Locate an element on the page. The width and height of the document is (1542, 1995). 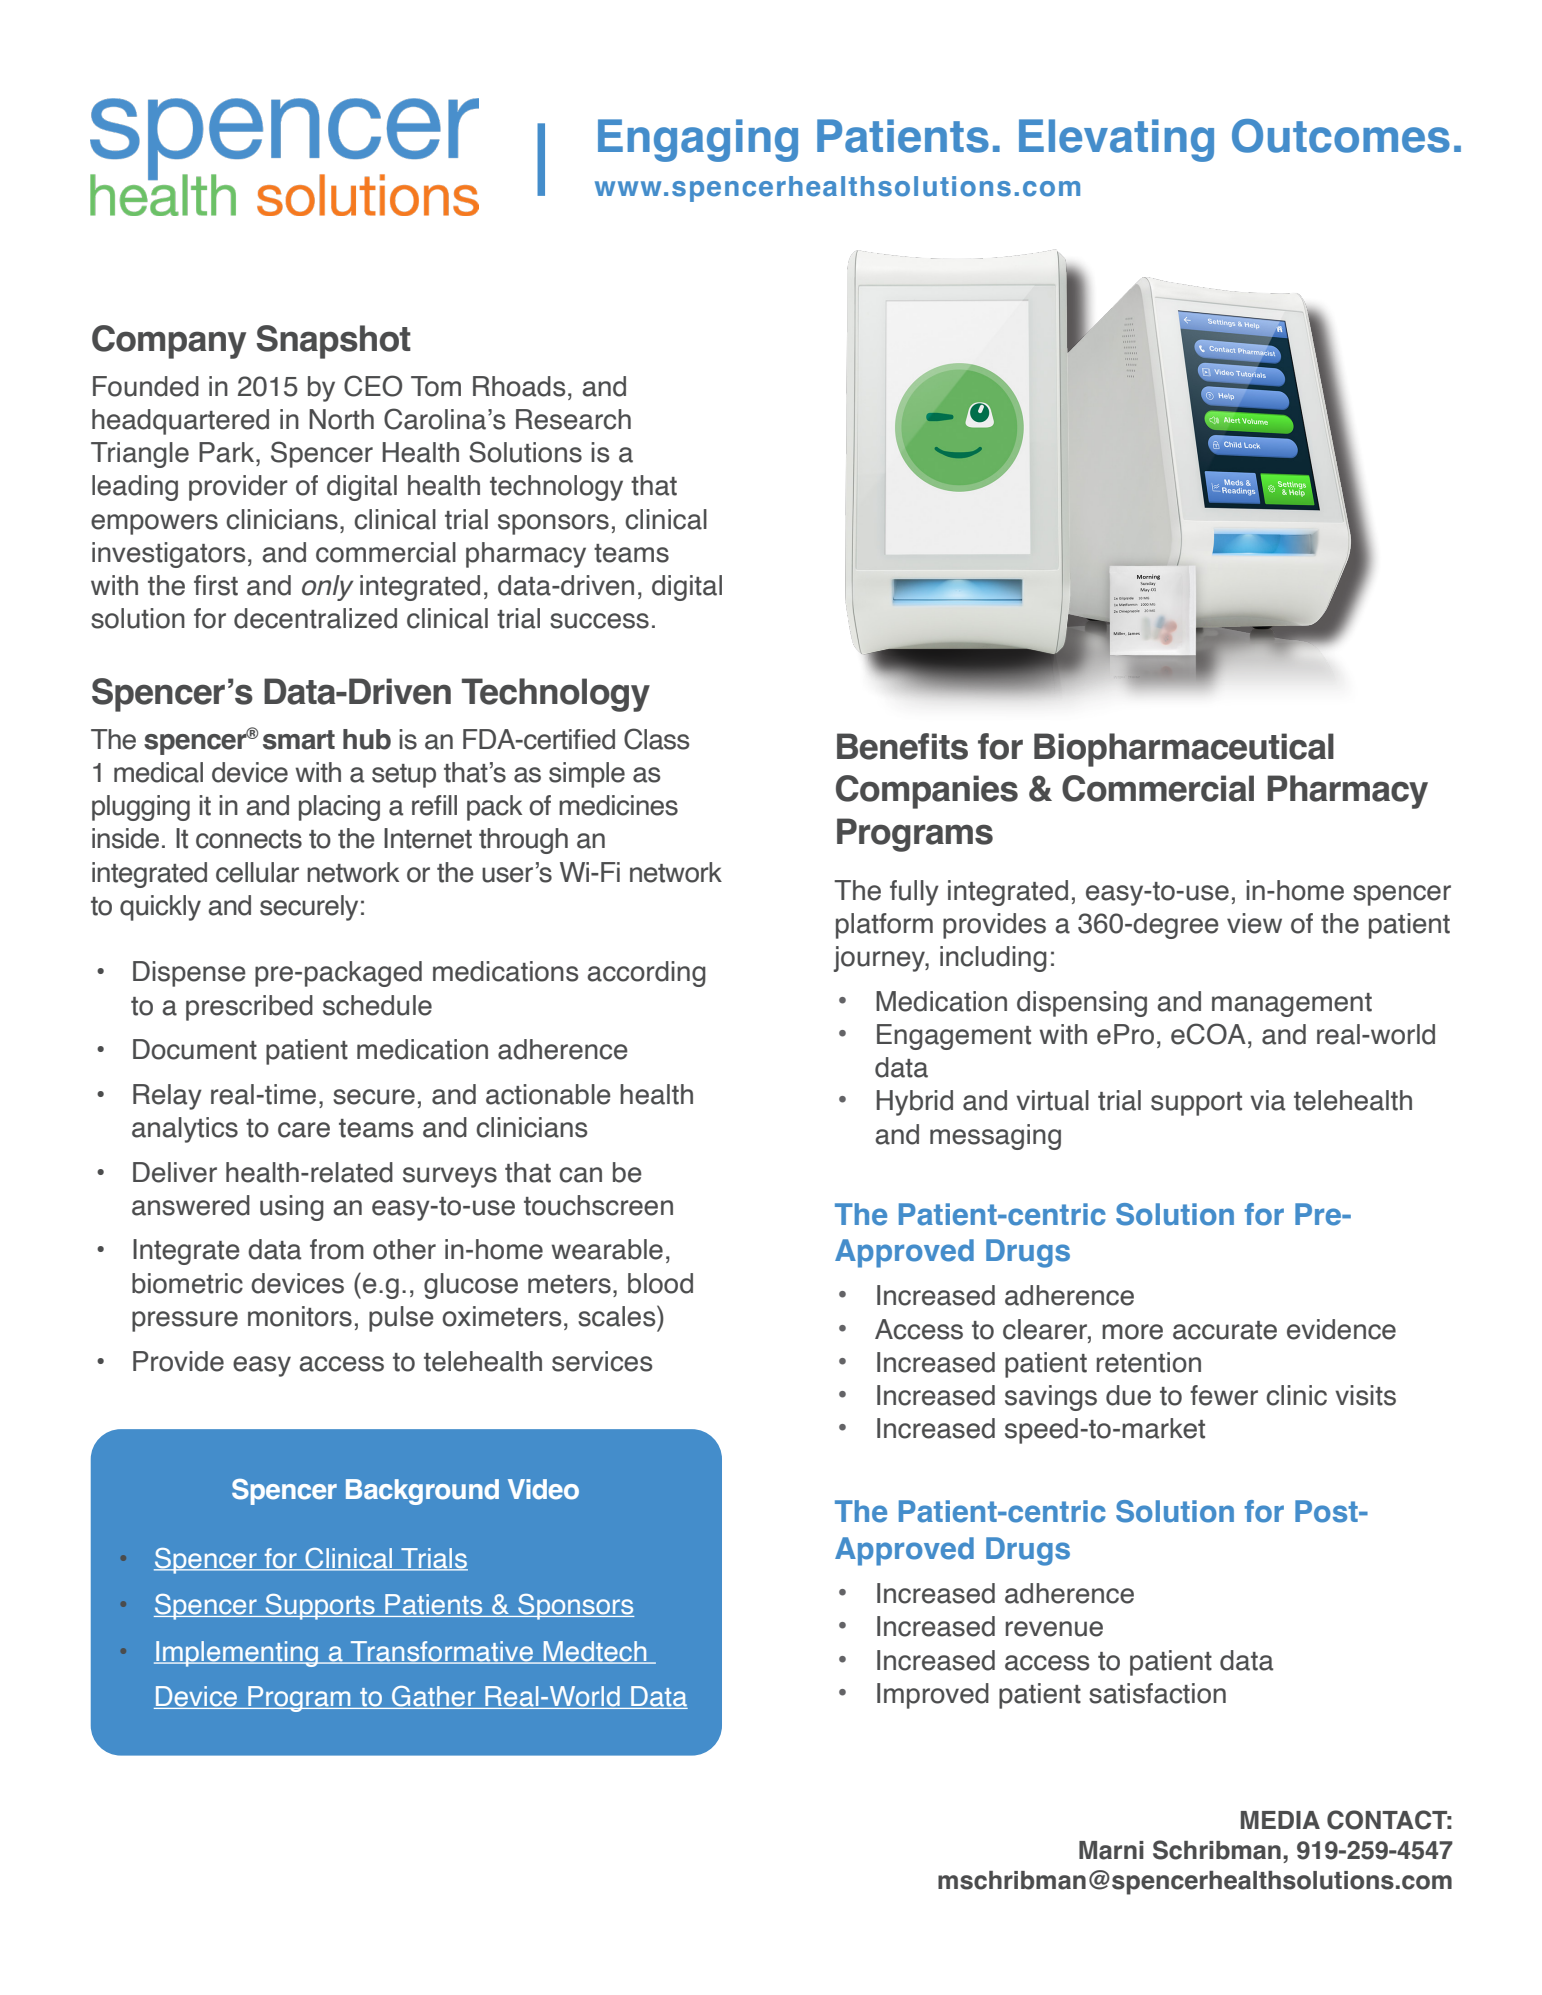
monitors is located at coordinates (300, 1316).
